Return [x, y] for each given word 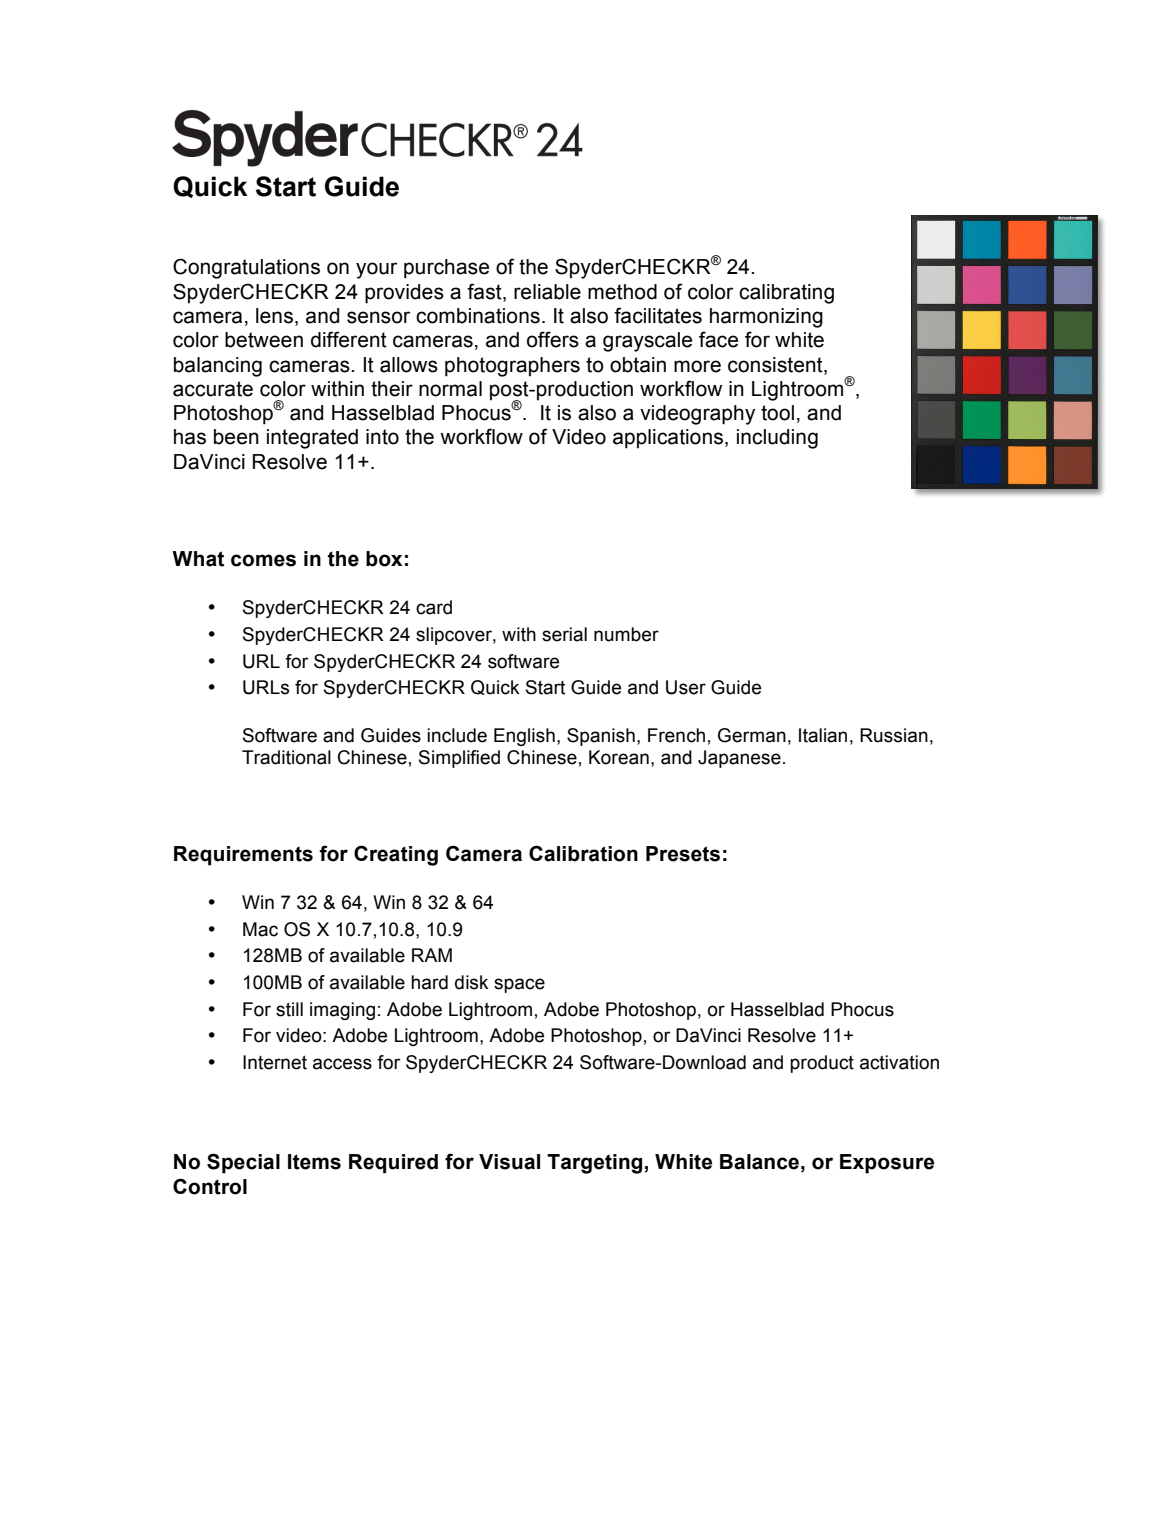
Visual [509, 1162]
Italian [823, 735]
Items [314, 1162]
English [524, 737]
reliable [547, 292]
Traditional [286, 757]
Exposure [887, 1164]
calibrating [786, 294]
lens [274, 316]
